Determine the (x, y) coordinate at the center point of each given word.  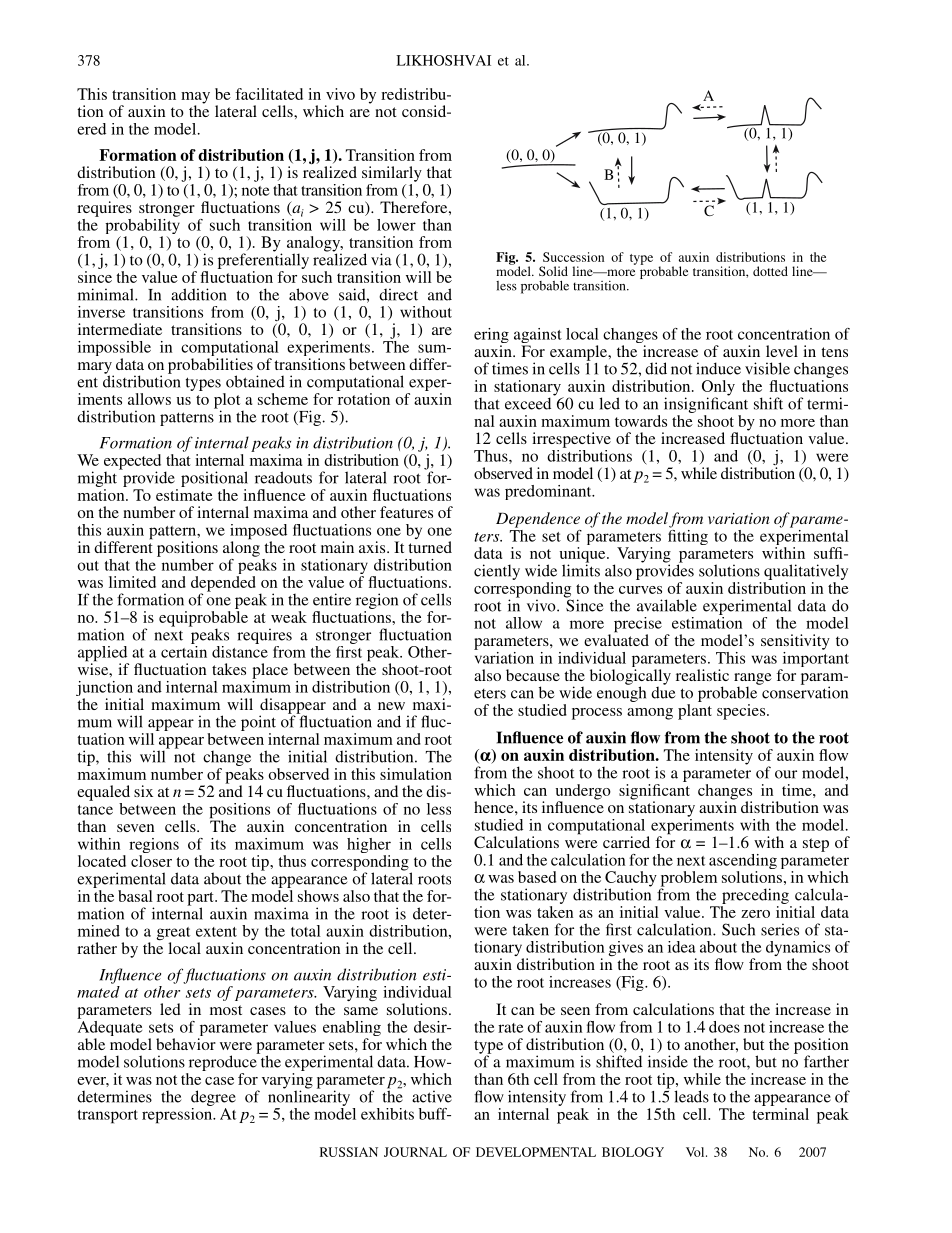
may (195, 99)
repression (178, 1114)
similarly (392, 174)
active (432, 1096)
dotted (770, 271)
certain (184, 650)
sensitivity (795, 642)
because (533, 675)
